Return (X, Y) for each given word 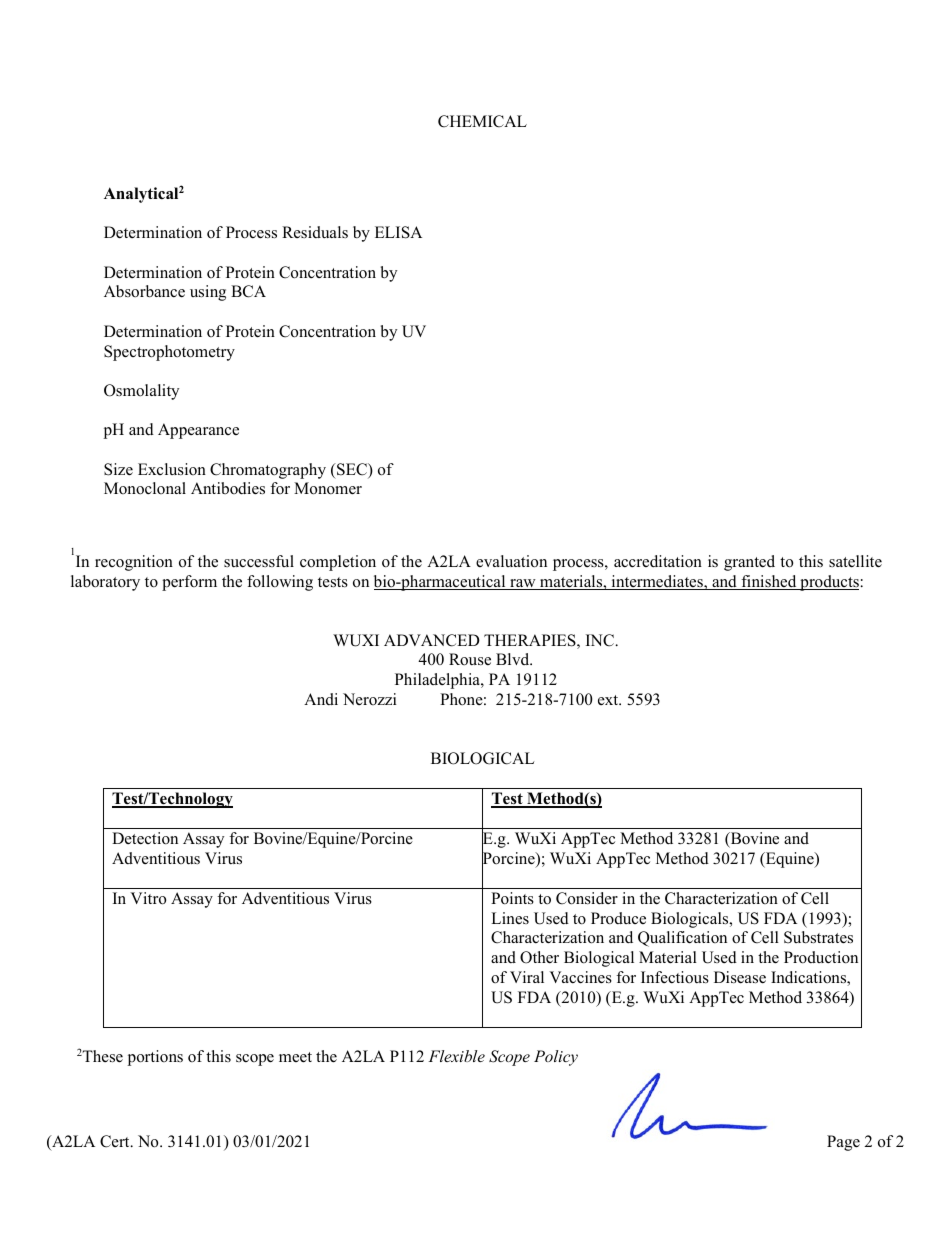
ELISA (398, 232)
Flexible (456, 1056)
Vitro (148, 898)
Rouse (470, 659)
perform (189, 583)
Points (512, 898)
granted (749, 563)
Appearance (198, 431)
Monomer (328, 488)
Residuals (315, 232)
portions (155, 1058)
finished (769, 582)
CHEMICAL (482, 121)
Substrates (818, 937)
